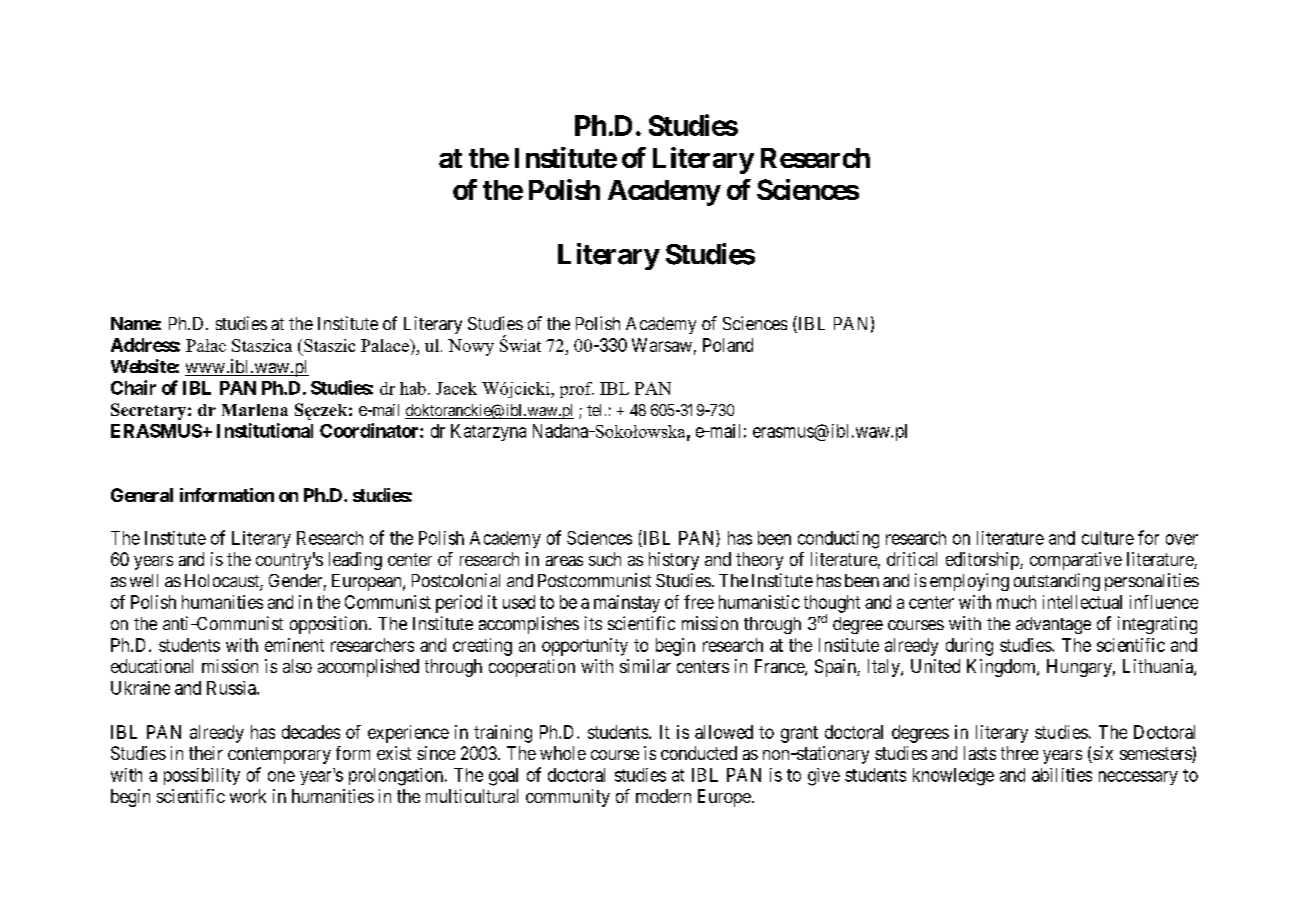 The image size is (1308, 924). I want to click on history, so click(674, 561).
